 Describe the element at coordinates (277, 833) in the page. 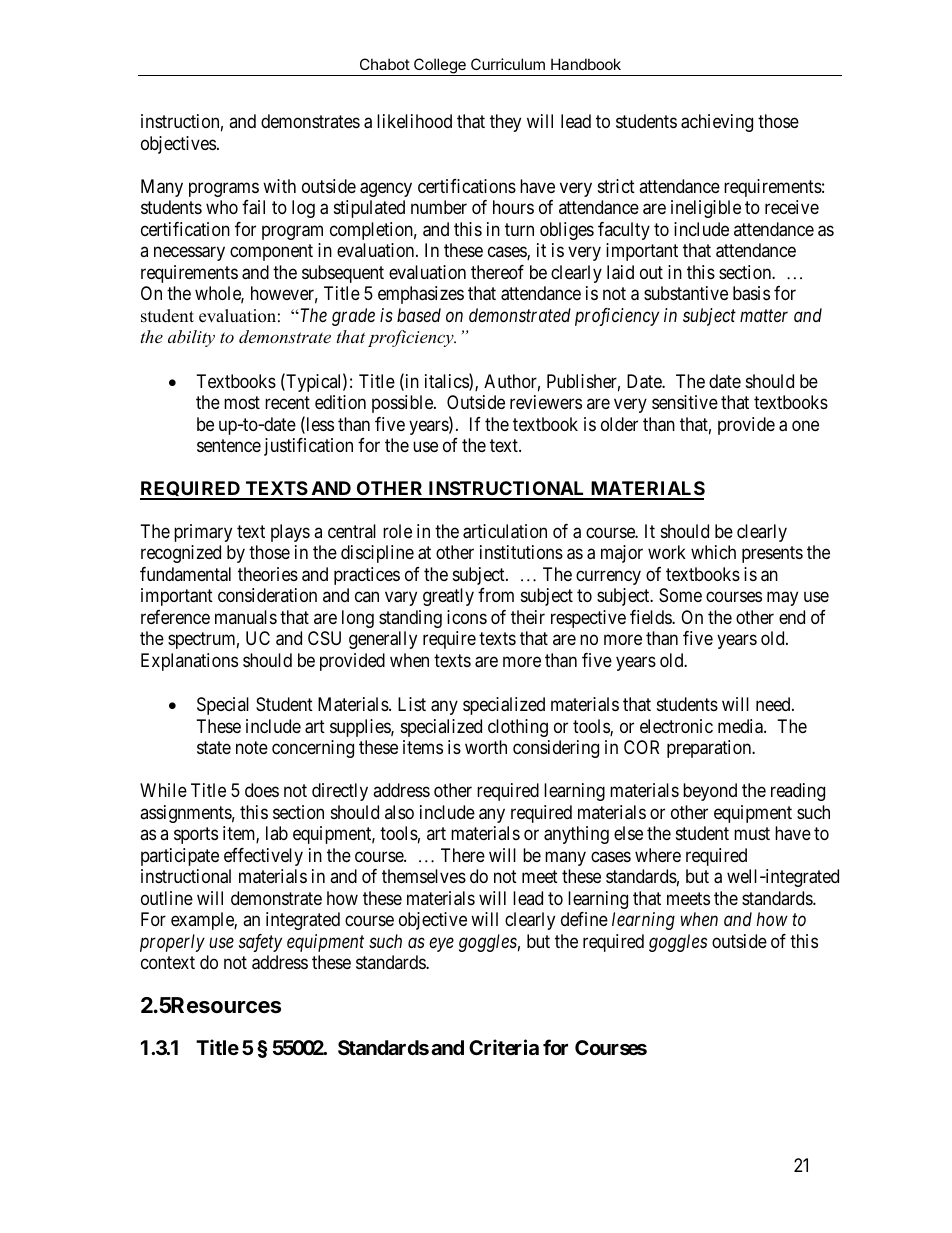

I see `lab` at that location.
